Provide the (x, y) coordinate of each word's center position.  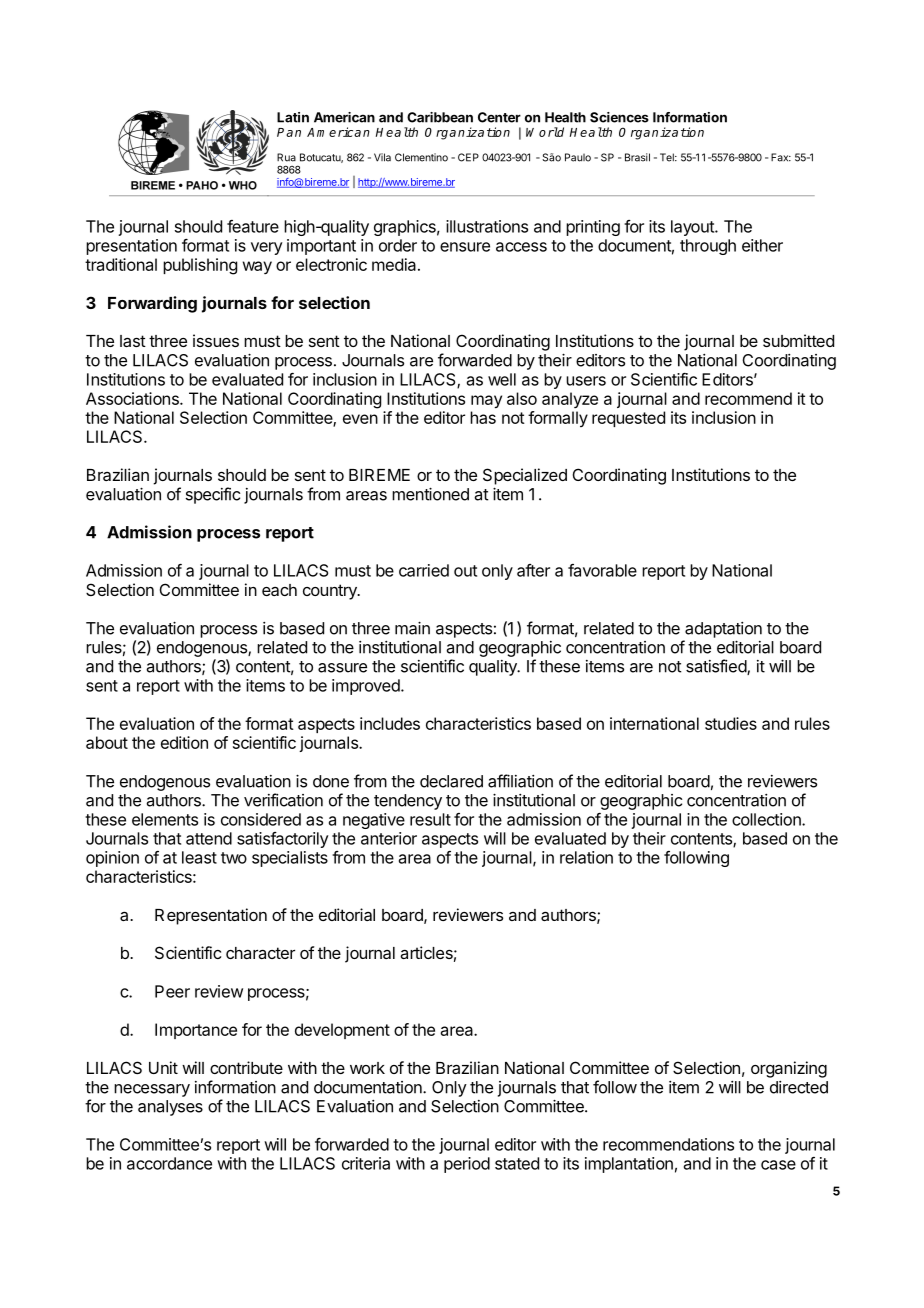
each (279, 590)
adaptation (723, 630)
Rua (286, 157)
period (467, 1165)
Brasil (637, 157)
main (412, 628)
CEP (468, 157)
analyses (170, 1108)
